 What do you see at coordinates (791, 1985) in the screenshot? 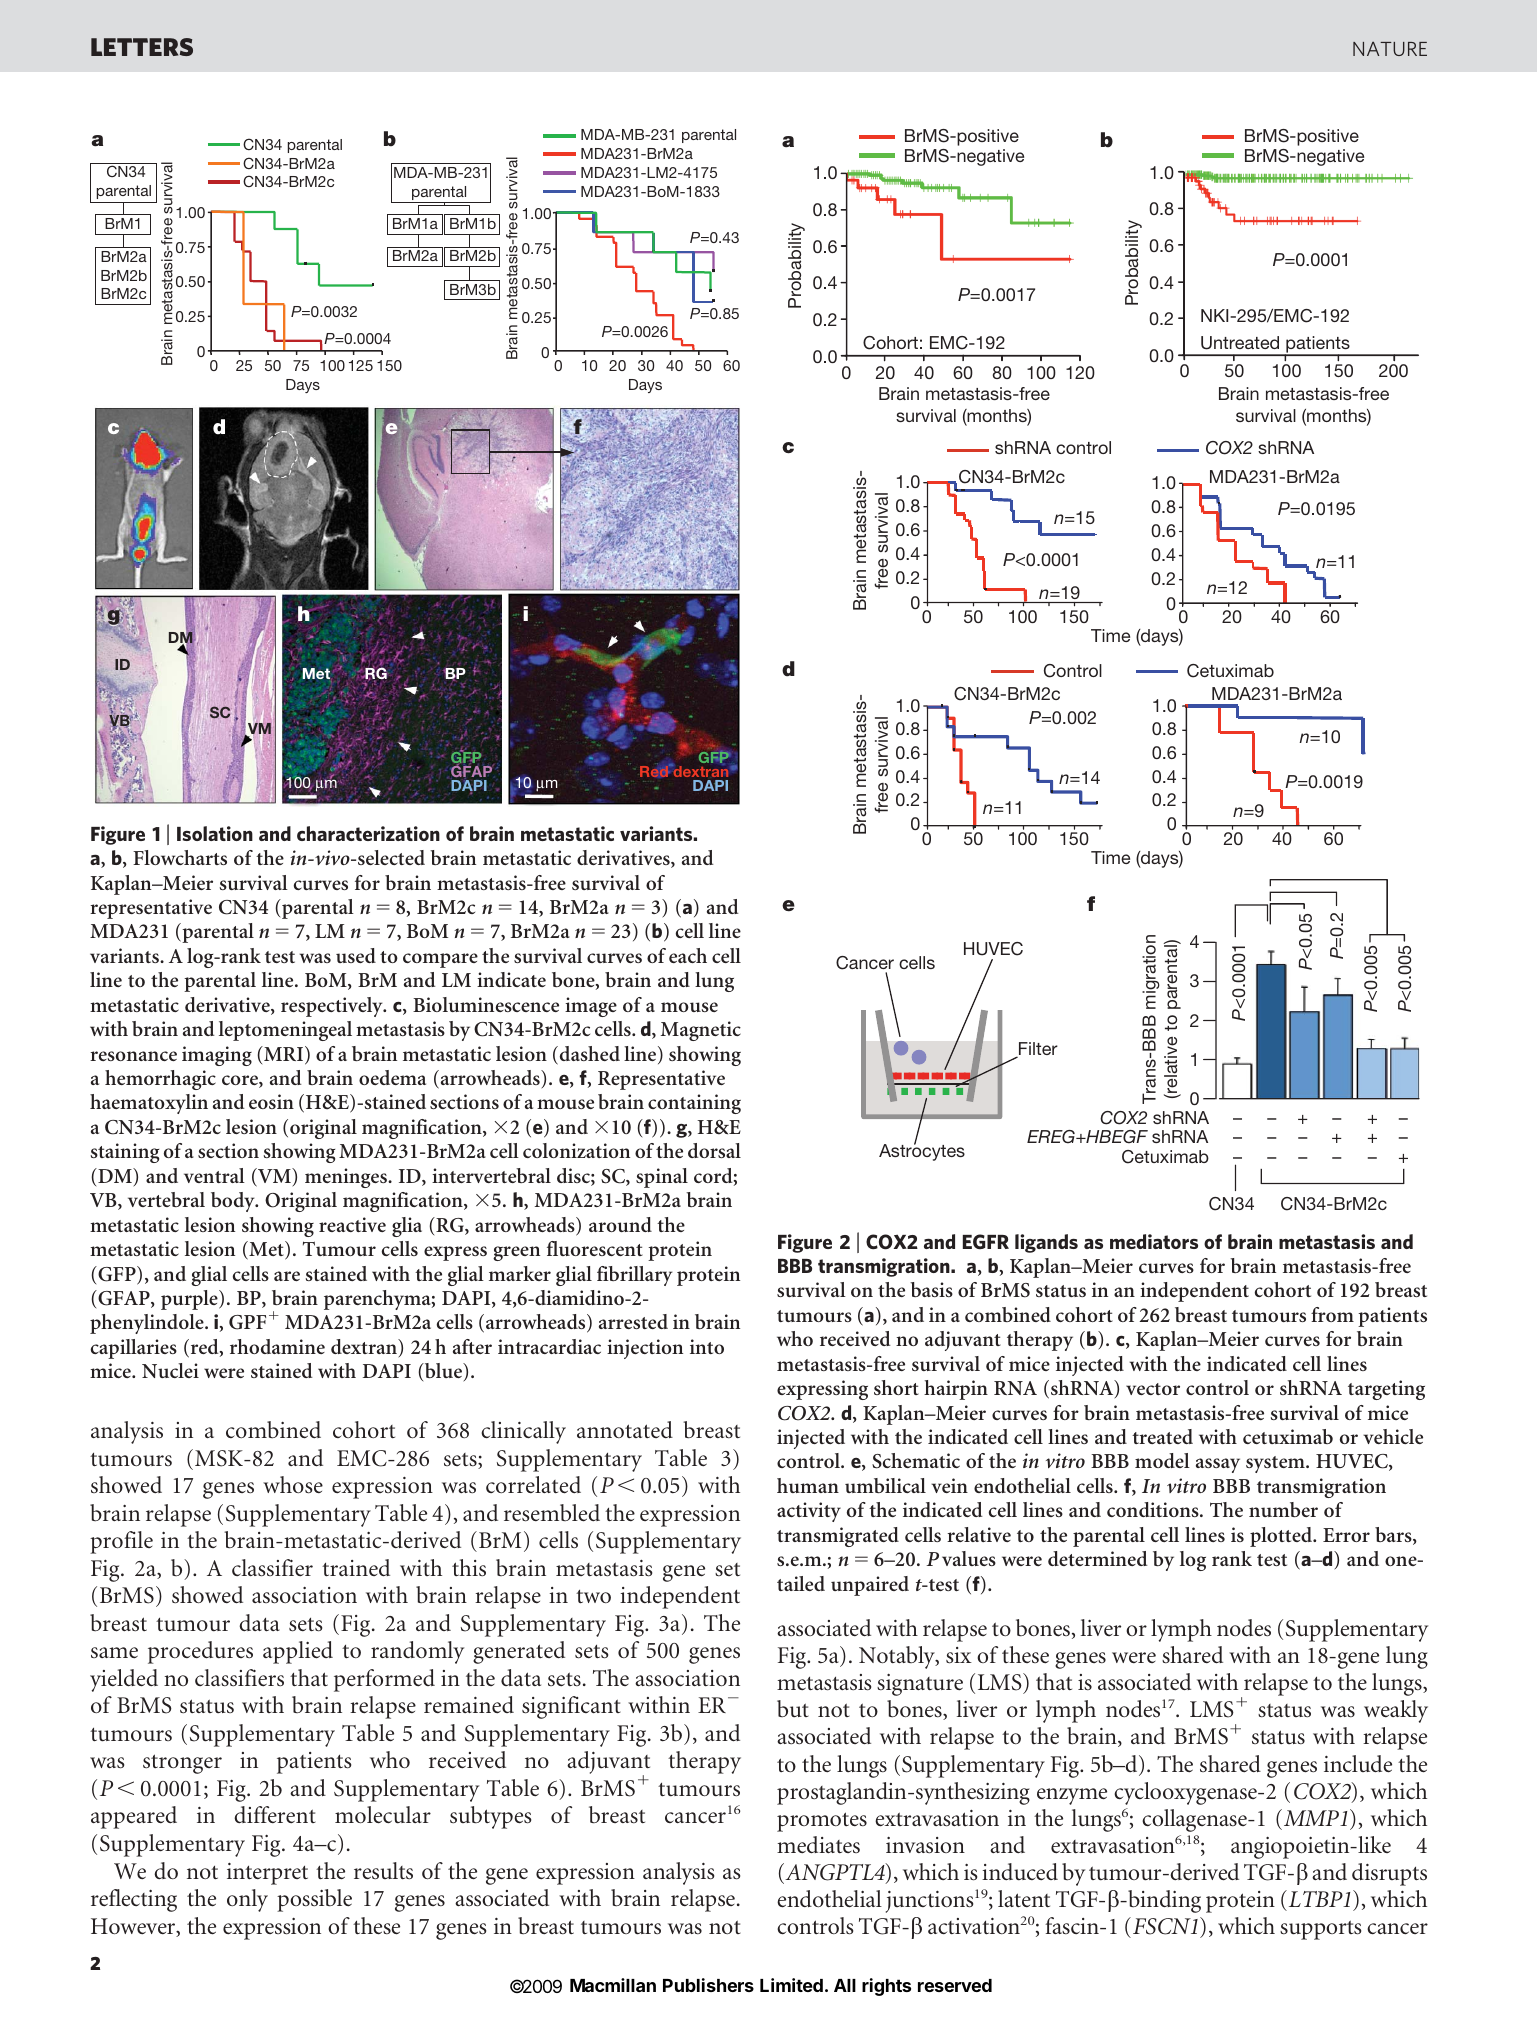
I see `Limited` at bounding box center [791, 1985].
